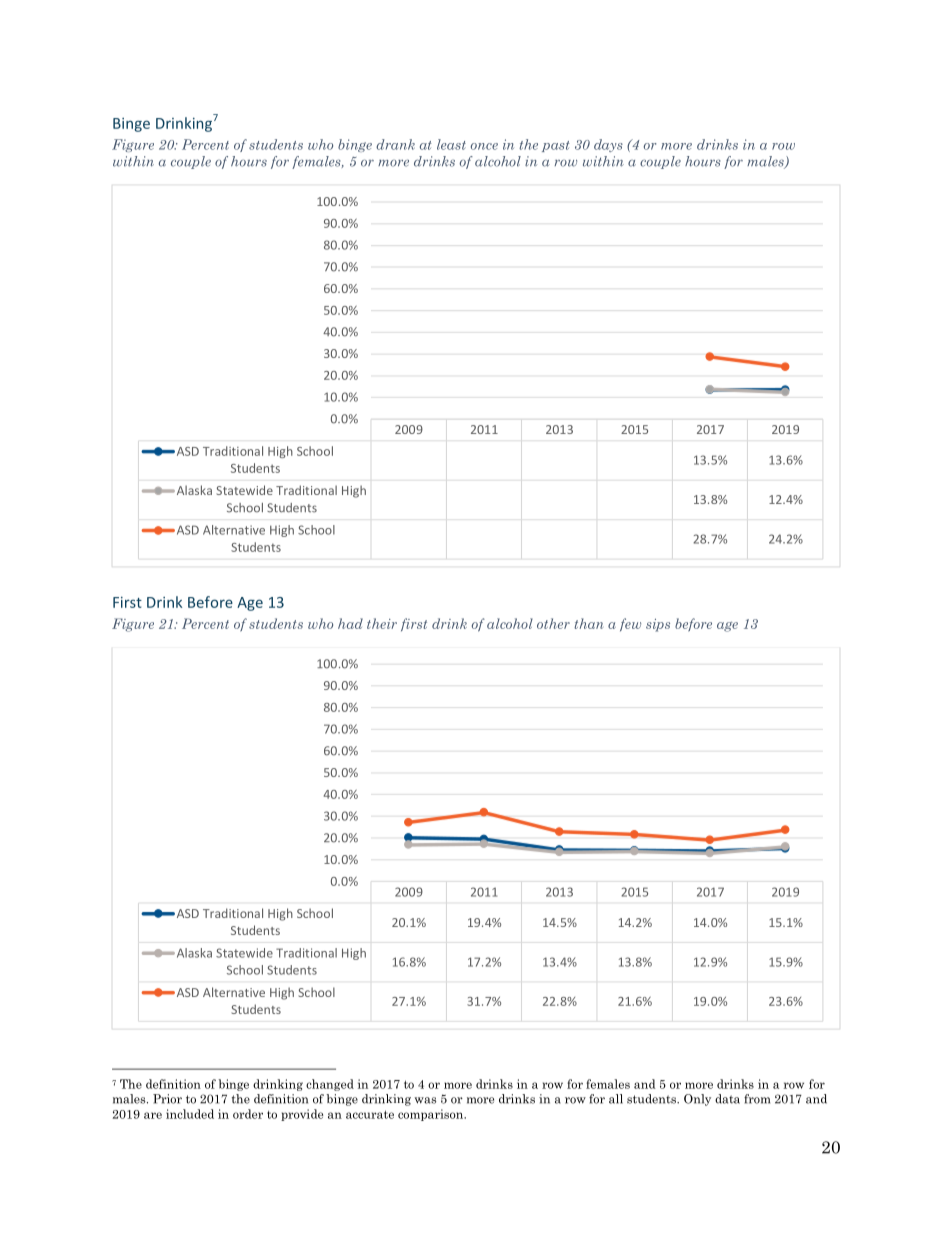 This screenshot has height=1233, width=952. I want to click on few, so click(630, 624).
